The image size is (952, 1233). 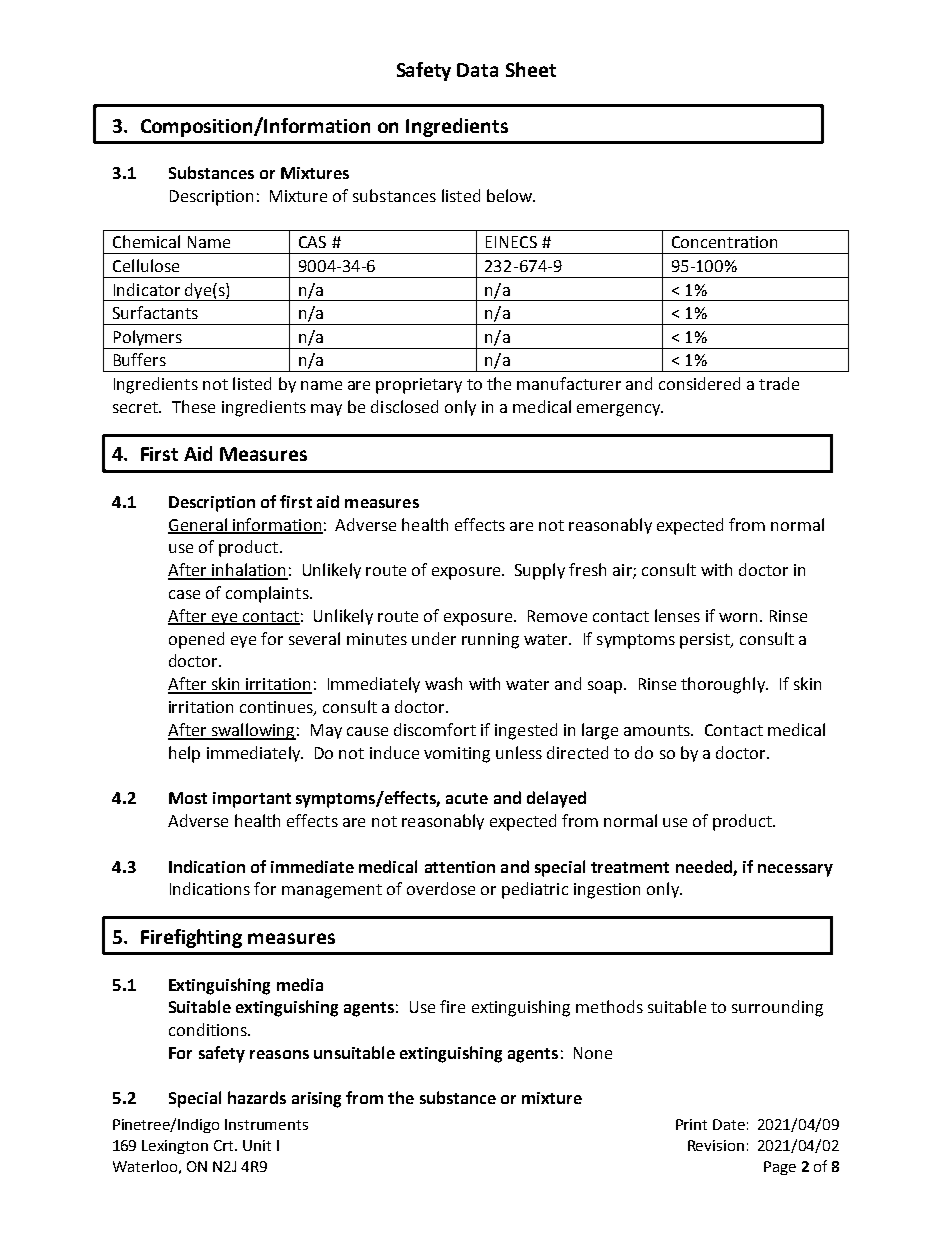 What do you see at coordinates (225, 1145) in the image?
I see `Crt` at bounding box center [225, 1145].
